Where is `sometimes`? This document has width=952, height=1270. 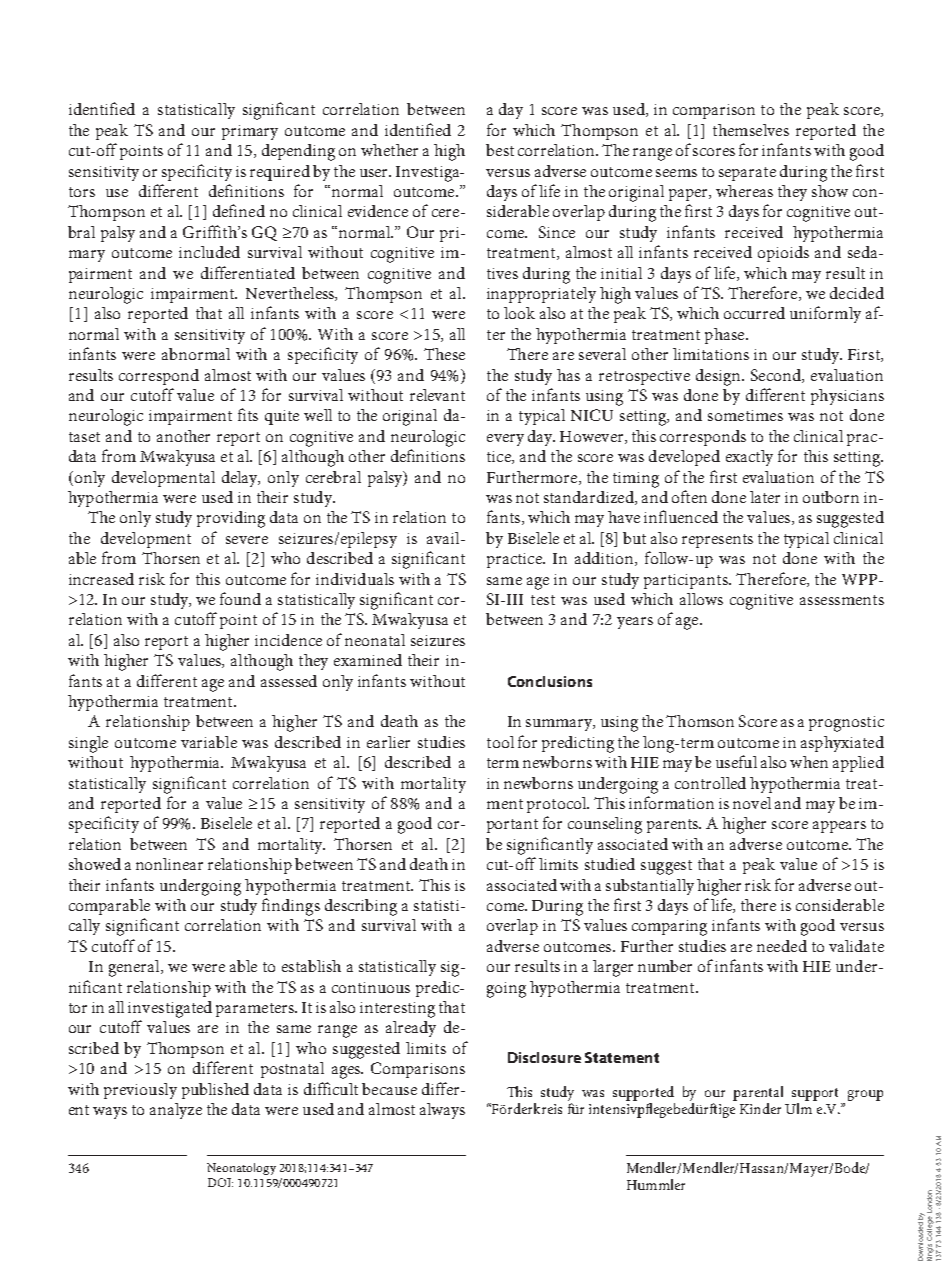 sometimes is located at coordinates (745, 415).
